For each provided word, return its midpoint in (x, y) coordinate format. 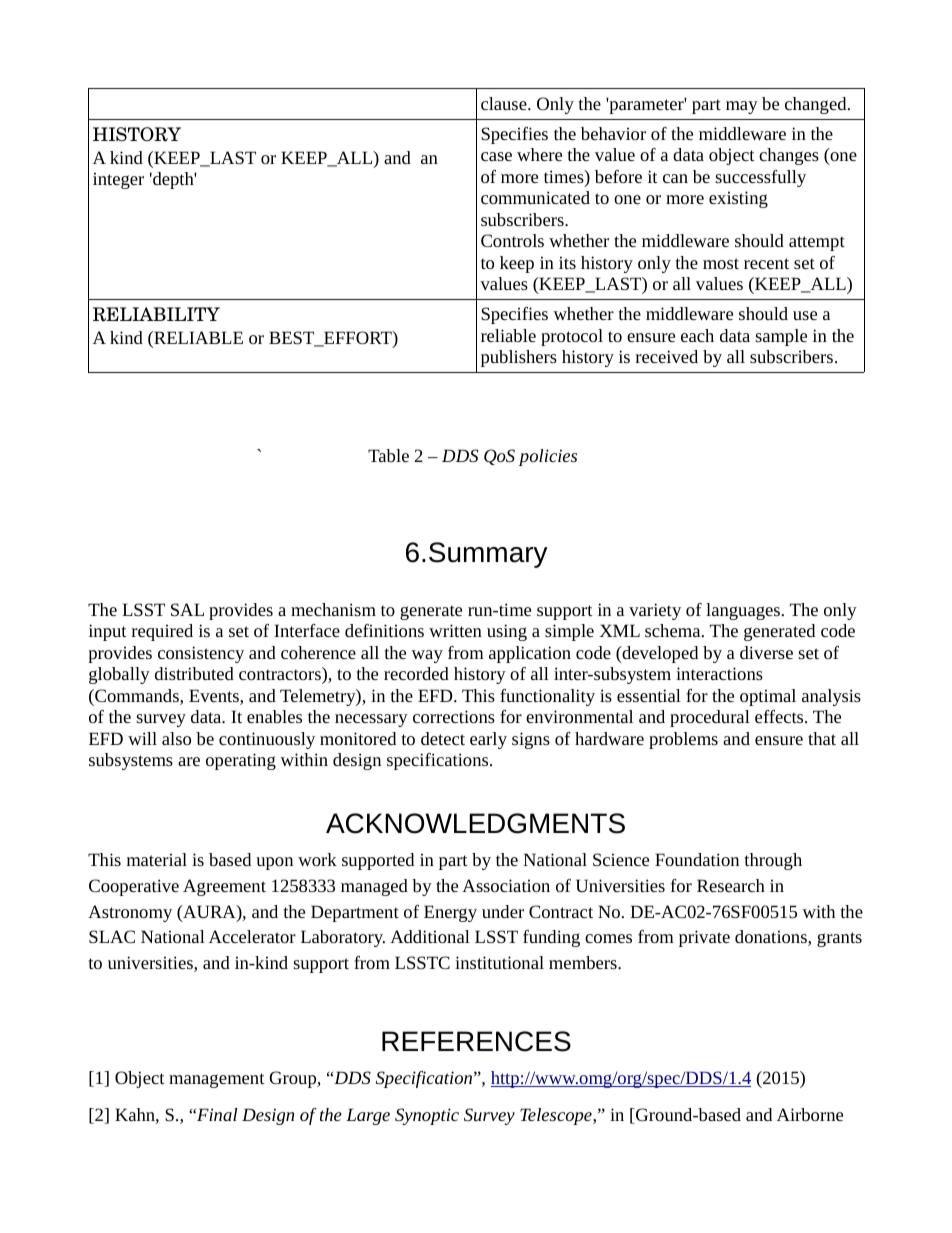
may (742, 107)
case (496, 156)
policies (548, 457)
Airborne (810, 1114)
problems (683, 740)
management (217, 1080)
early (488, 740)
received (667, 356)
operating (241, 761)
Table (388, 455)
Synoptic (427, 1116)
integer (118, 180)
